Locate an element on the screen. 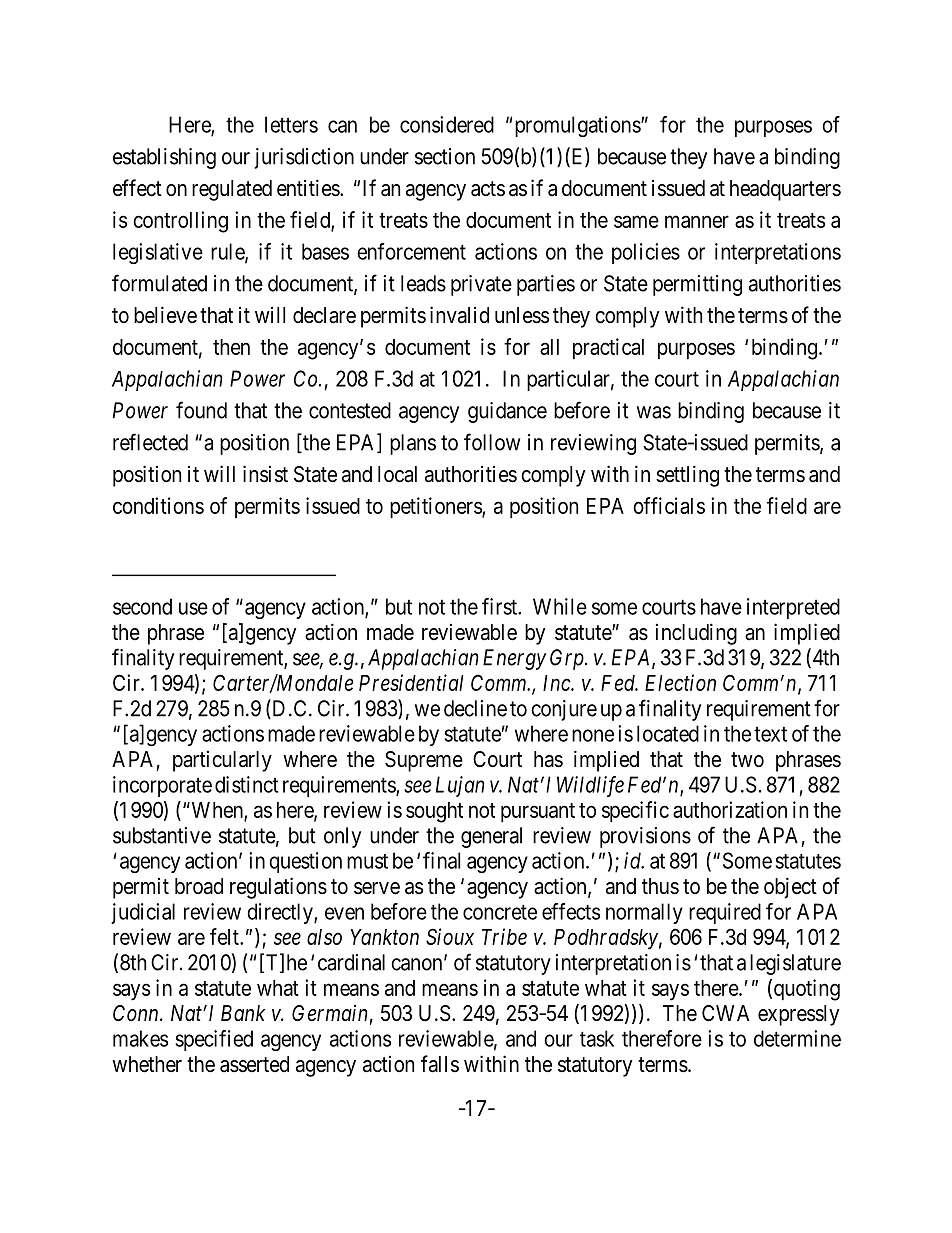 Image resolution: width=952 pixels, height=1233 pixels. practical is located at coordinates (608, 348).
